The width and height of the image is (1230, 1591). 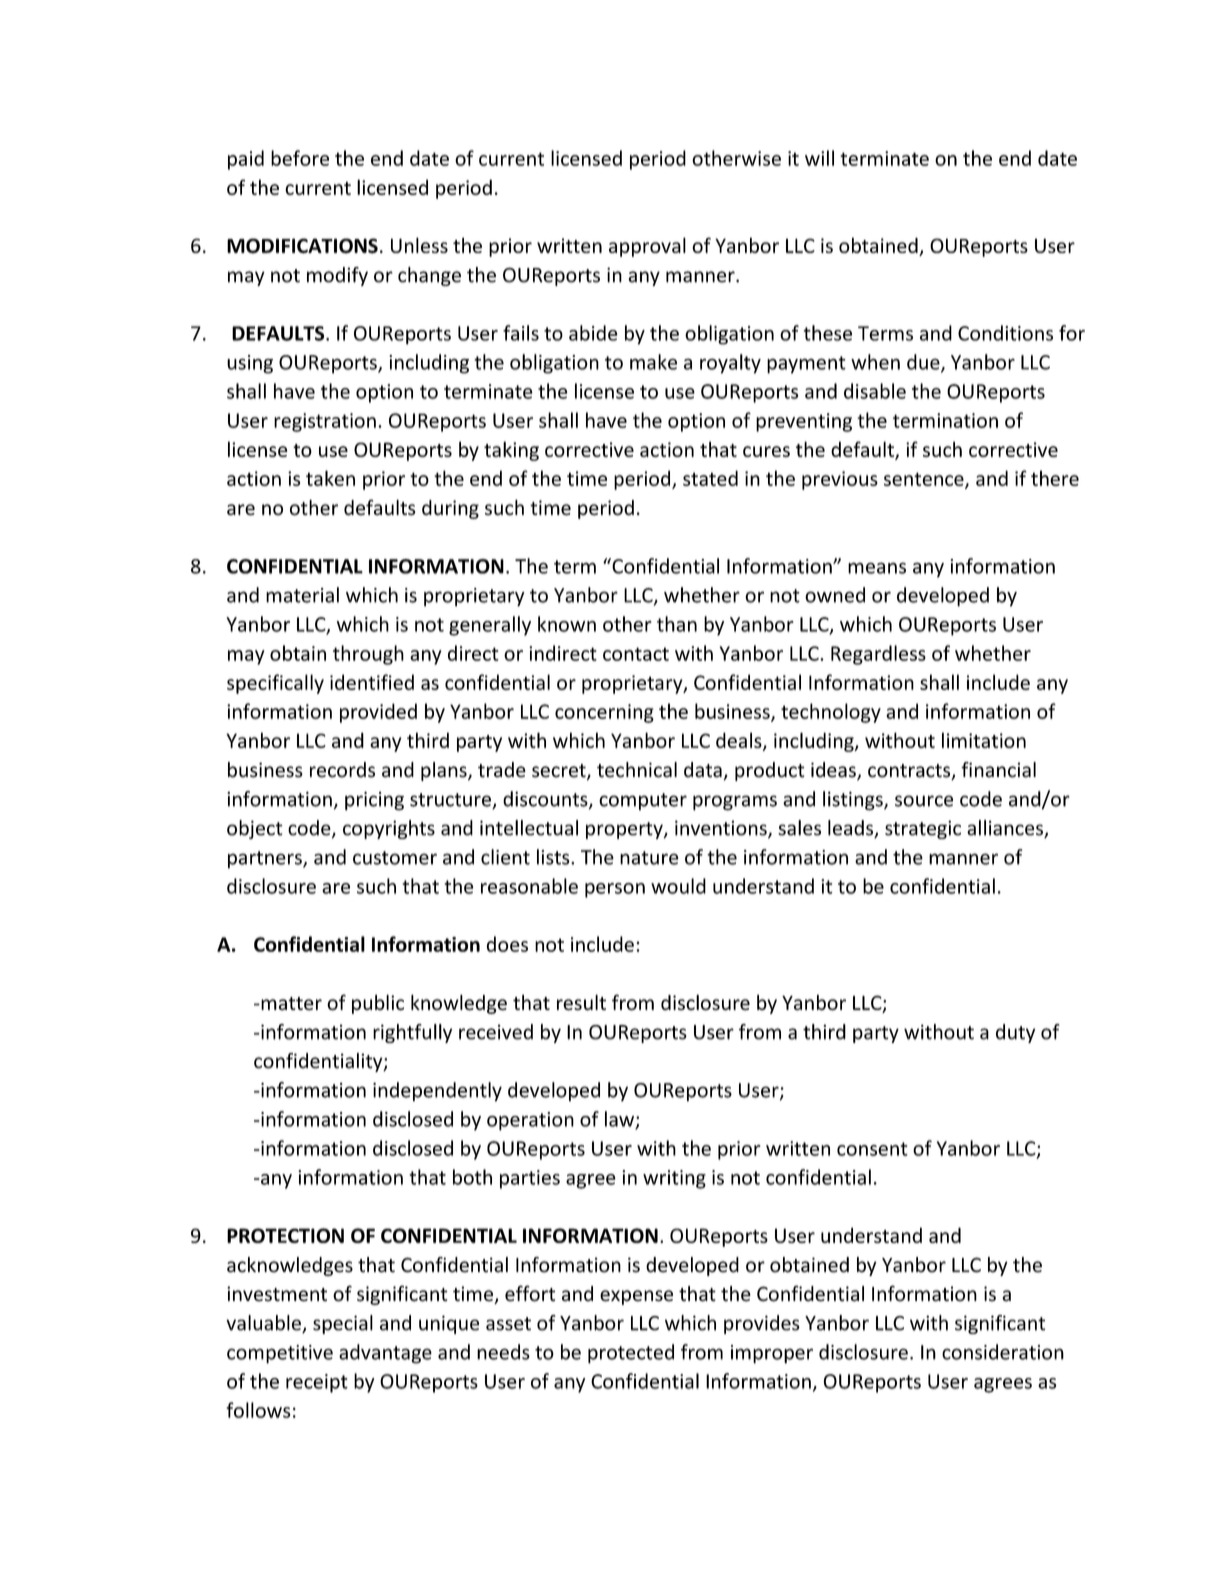 What do you see at coordinates (581, 1002) in the image?
I see `result` at bounding box center [581, 1002].
